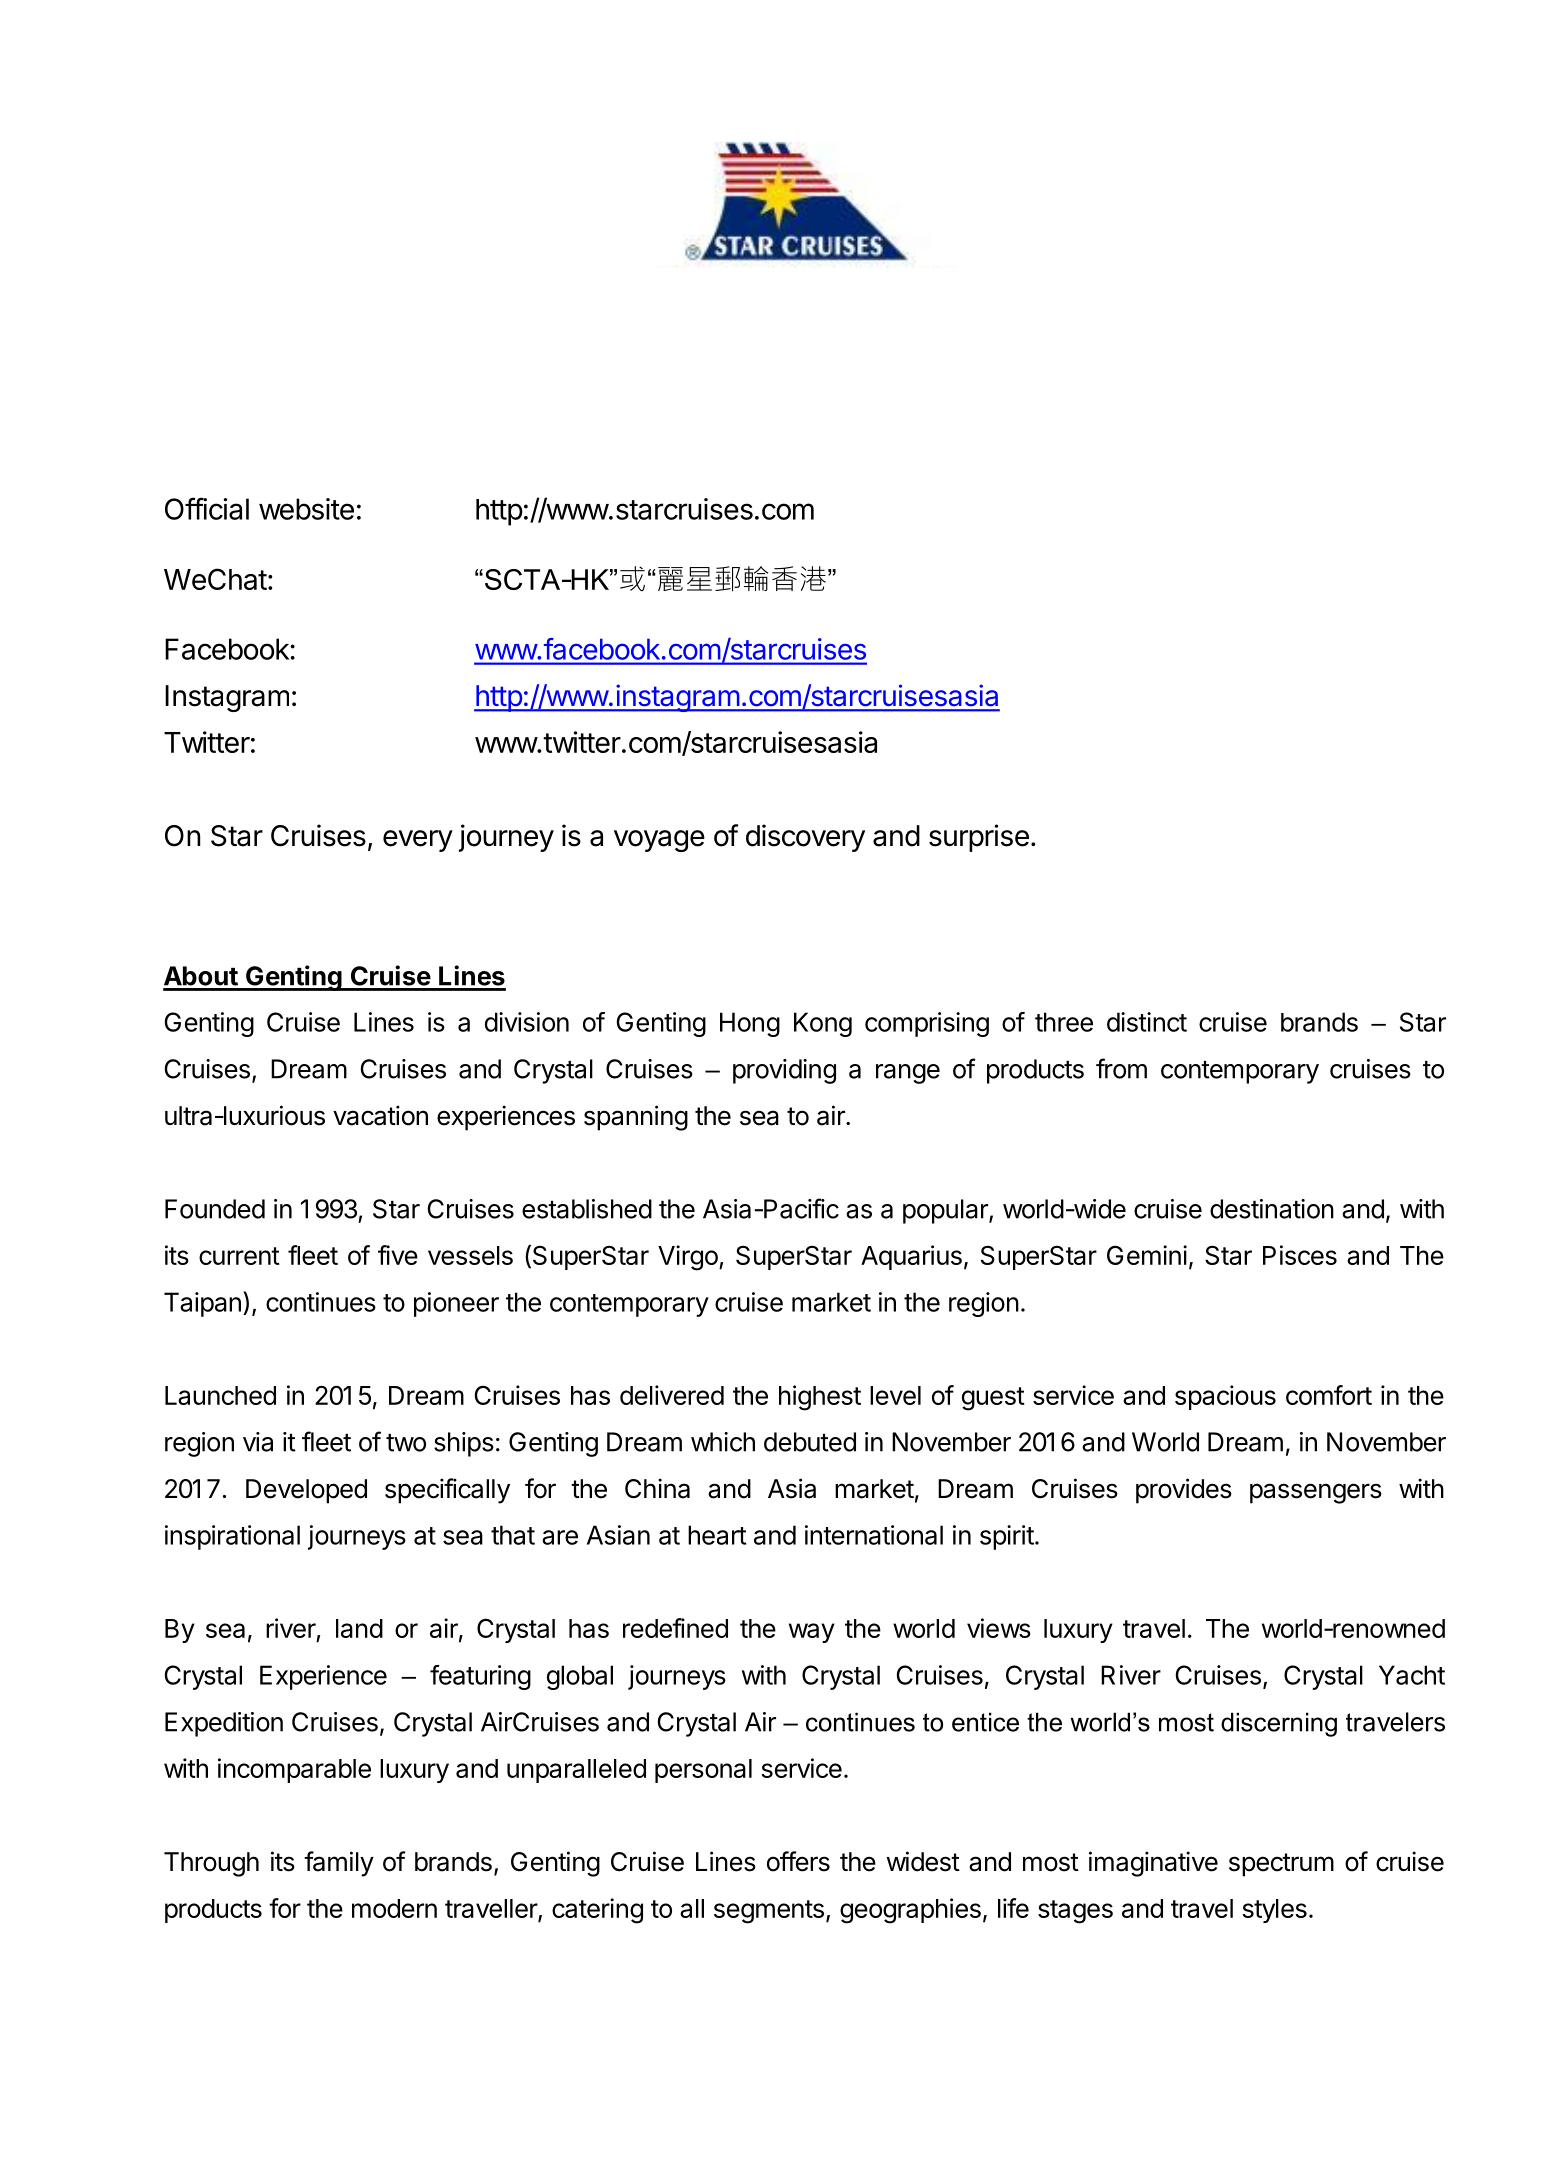 This document has width=1542, height=2181. I want to click on division, so click(527, 1022).
